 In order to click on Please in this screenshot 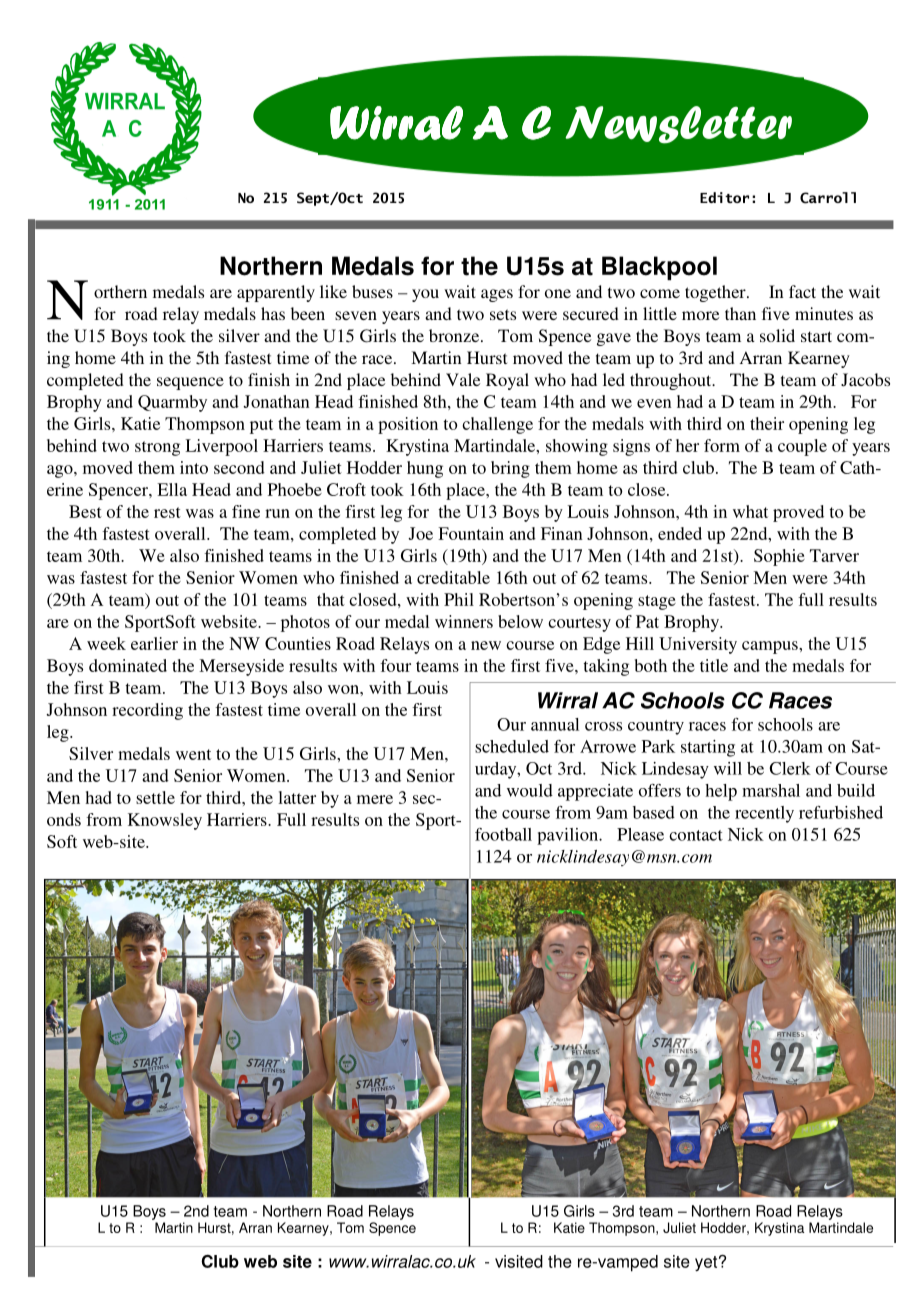, I will do `click(640, 834)`.
